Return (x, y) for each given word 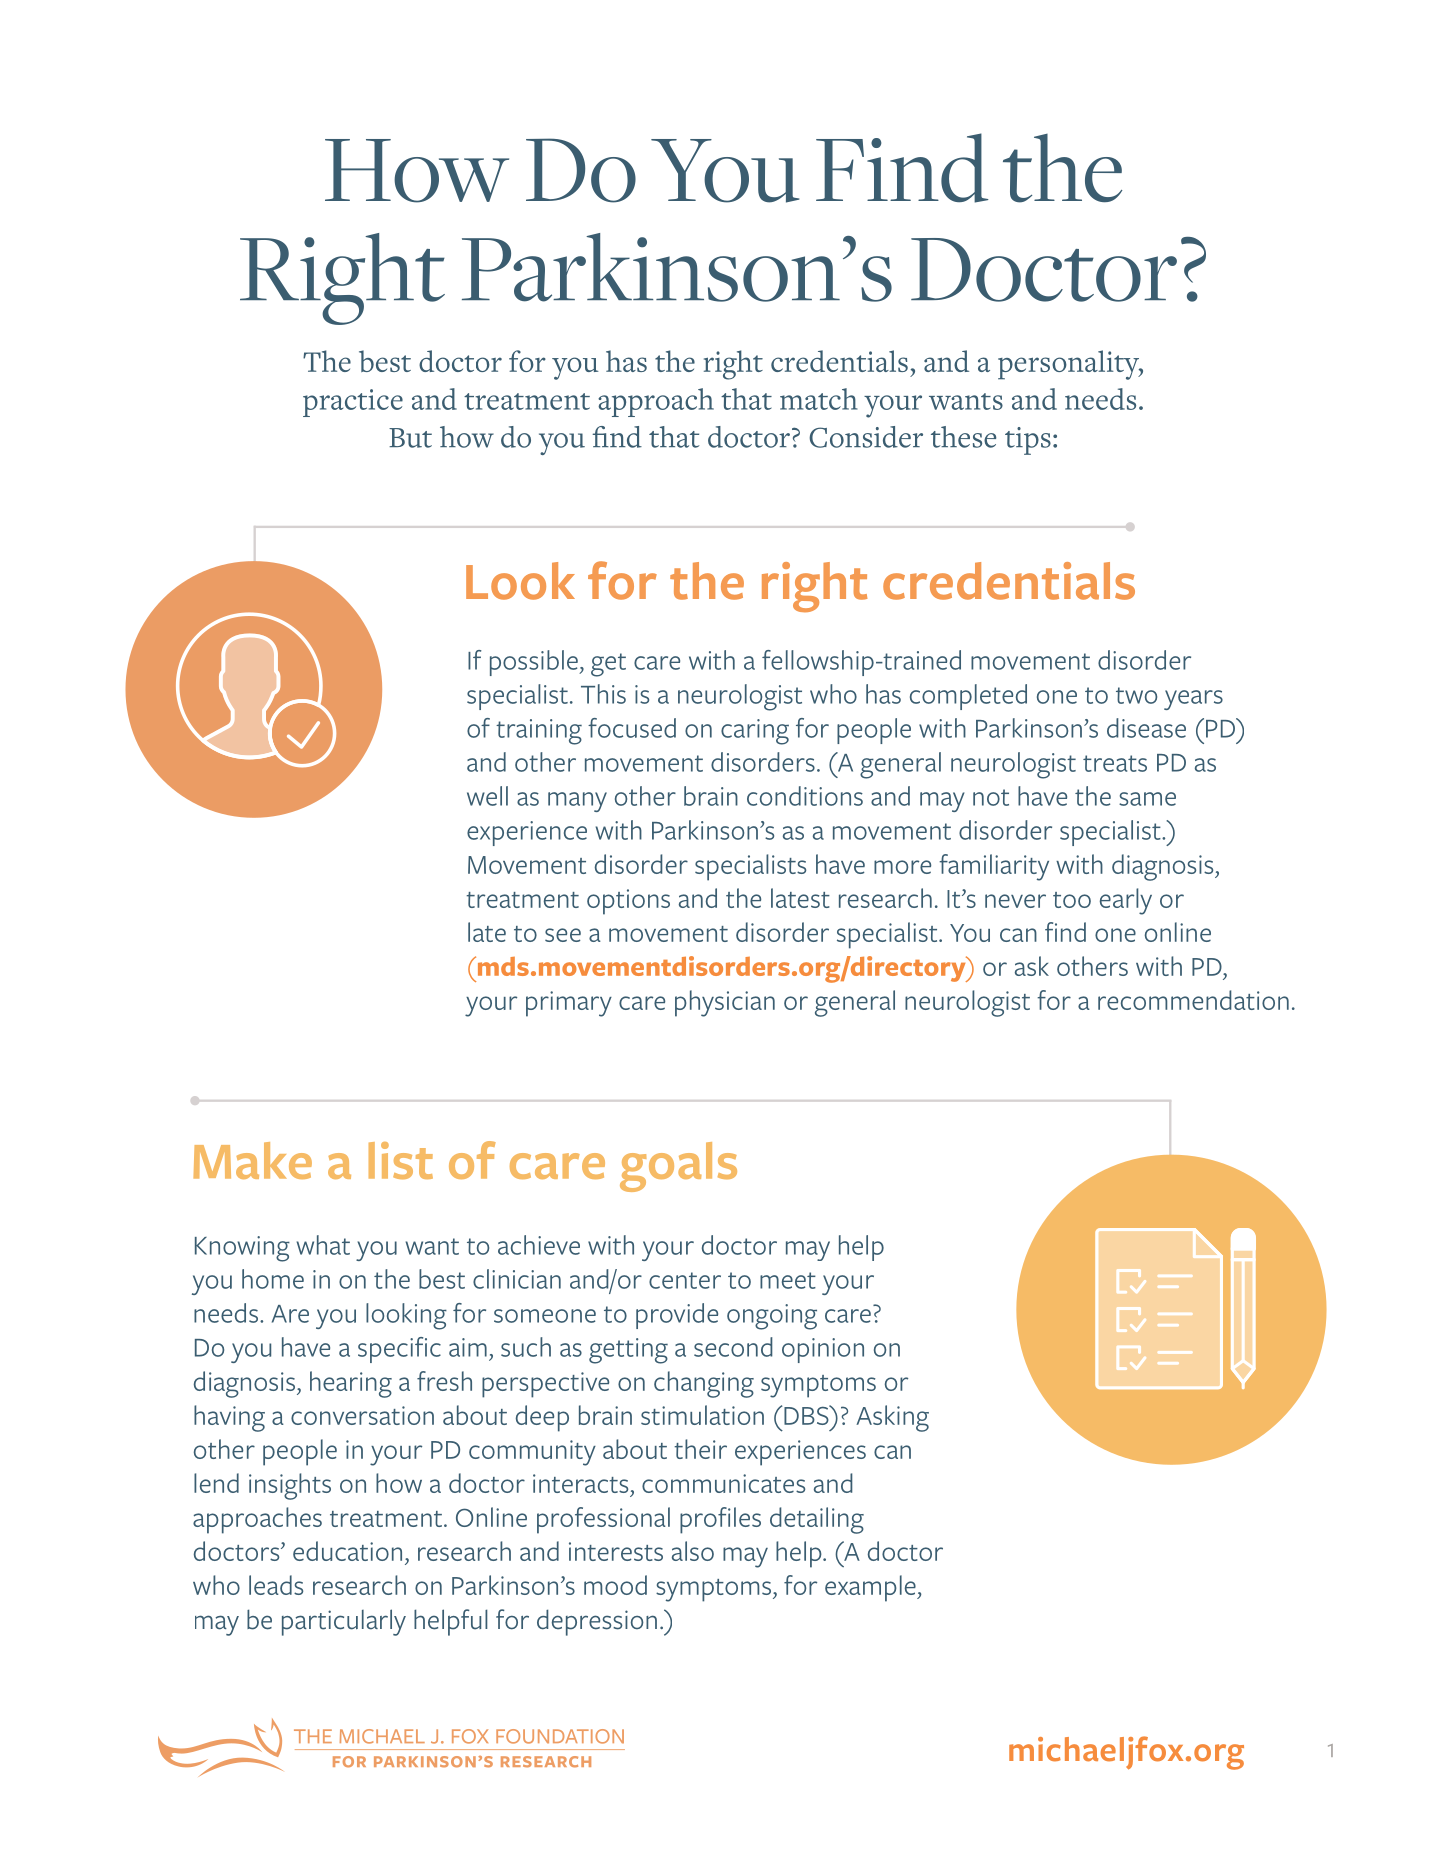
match (818, 399)
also (693, 1551)
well (487, 796)
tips (1028, 441)
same (1147, 799)
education (347, 1551)
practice (353, 403)
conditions (805, 796)
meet (788, 1280)
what (323, 1245)
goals (678, 1167)
